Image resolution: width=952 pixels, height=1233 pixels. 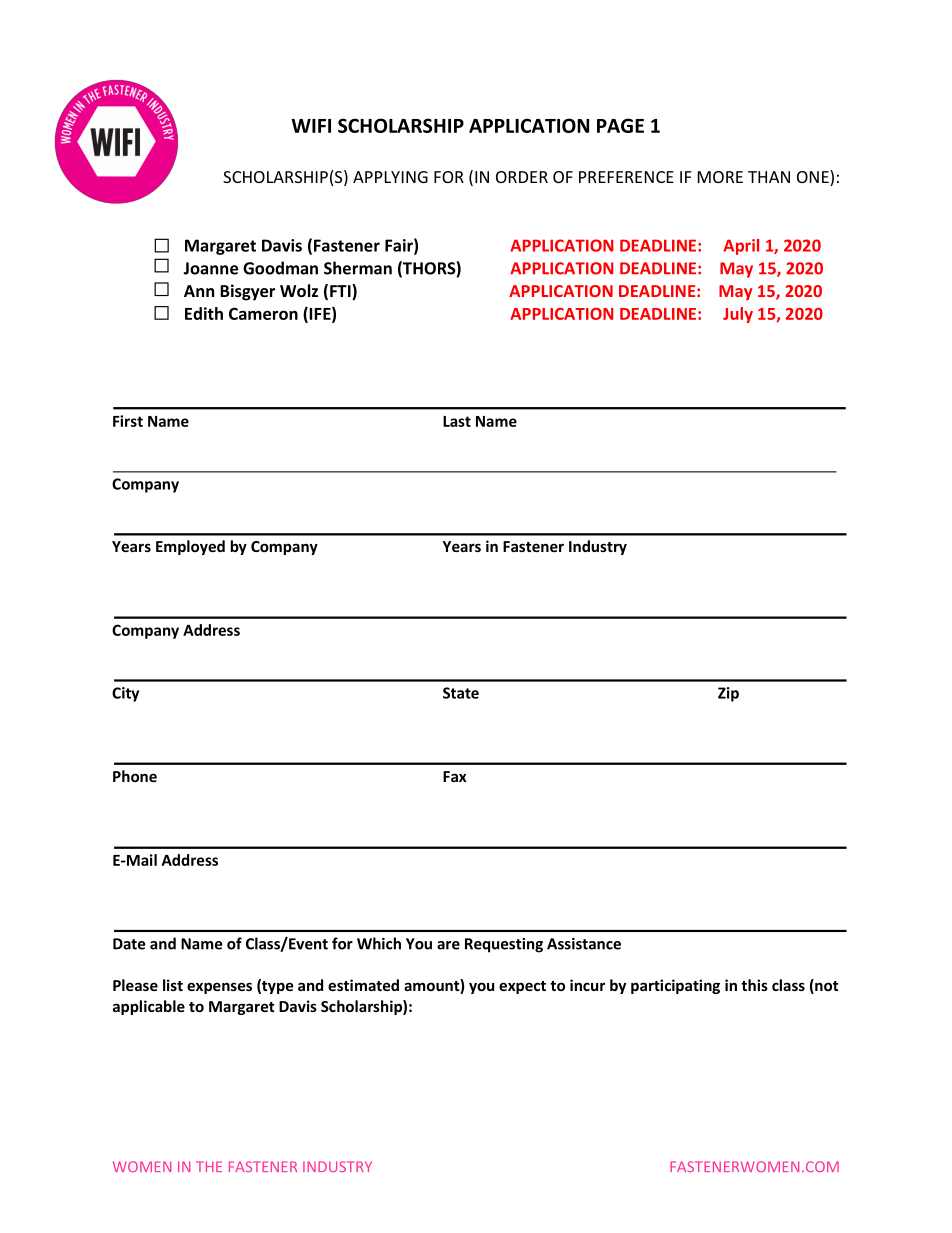 I want to click on City, so click(x=125, y=694).
